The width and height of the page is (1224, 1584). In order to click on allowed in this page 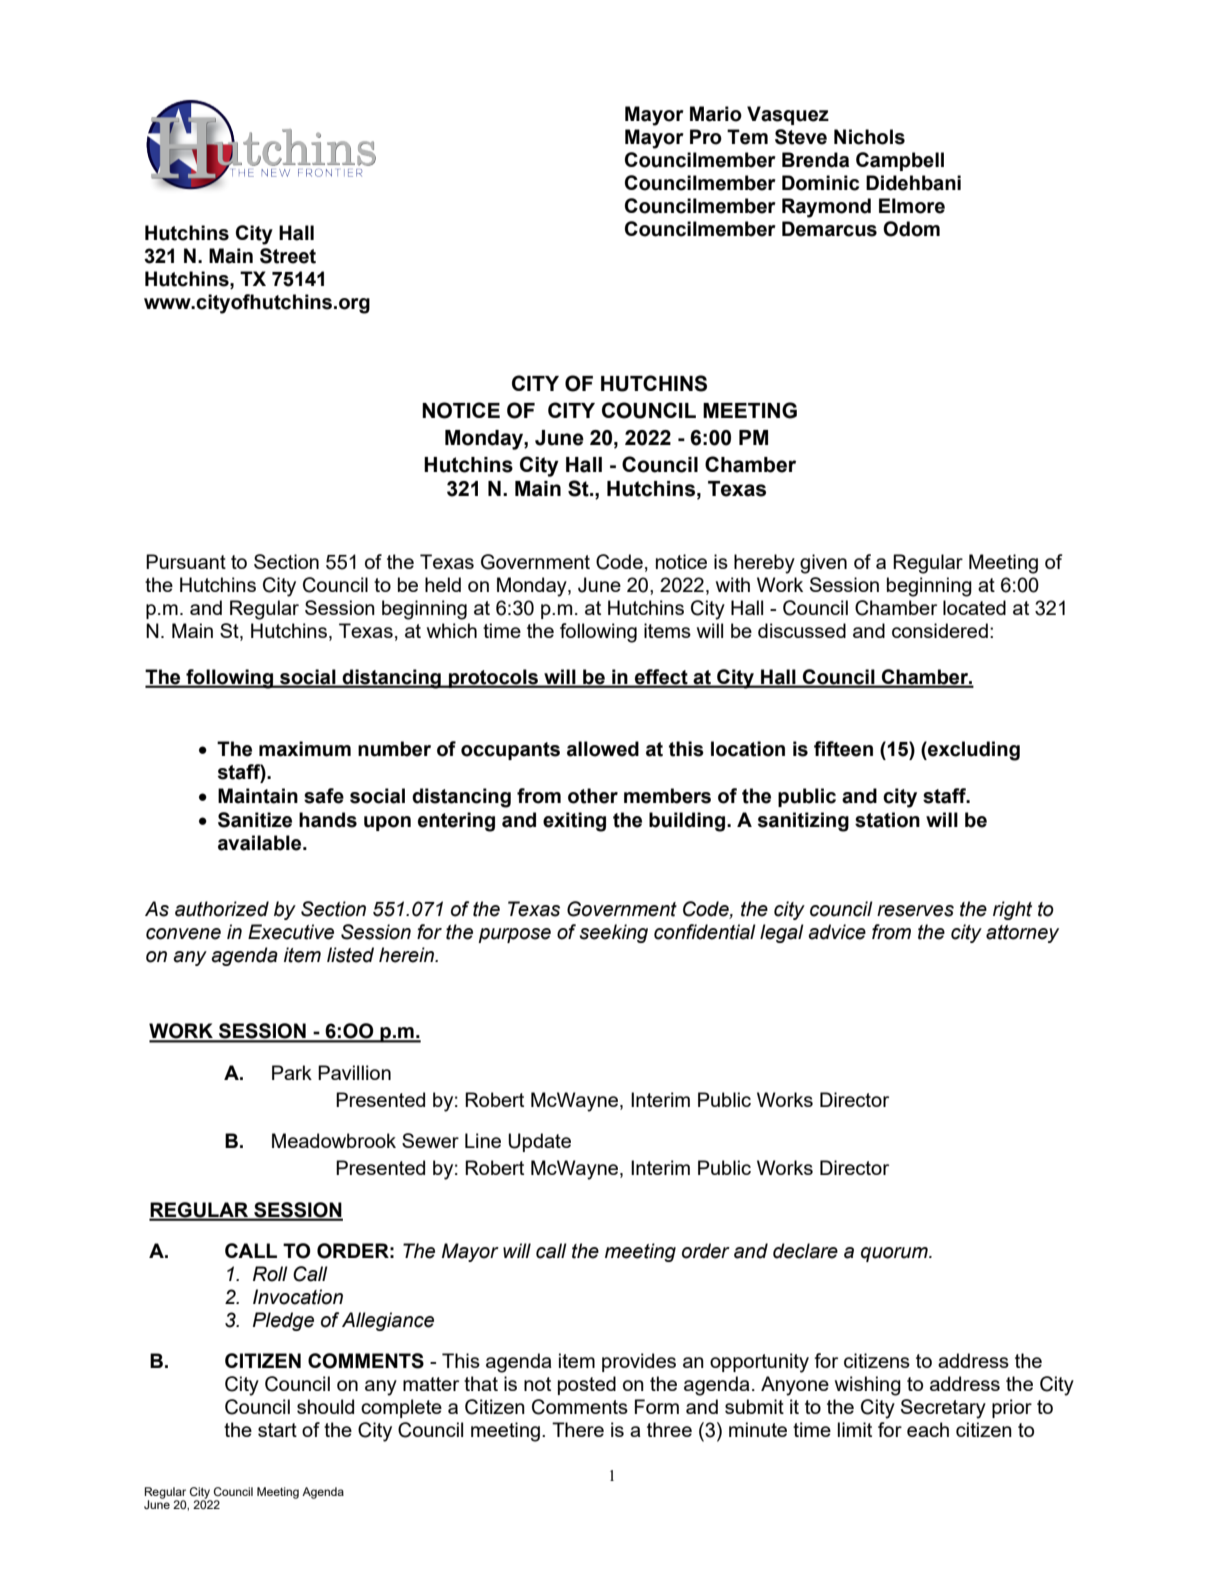, I will do `click(603, 749)`.
